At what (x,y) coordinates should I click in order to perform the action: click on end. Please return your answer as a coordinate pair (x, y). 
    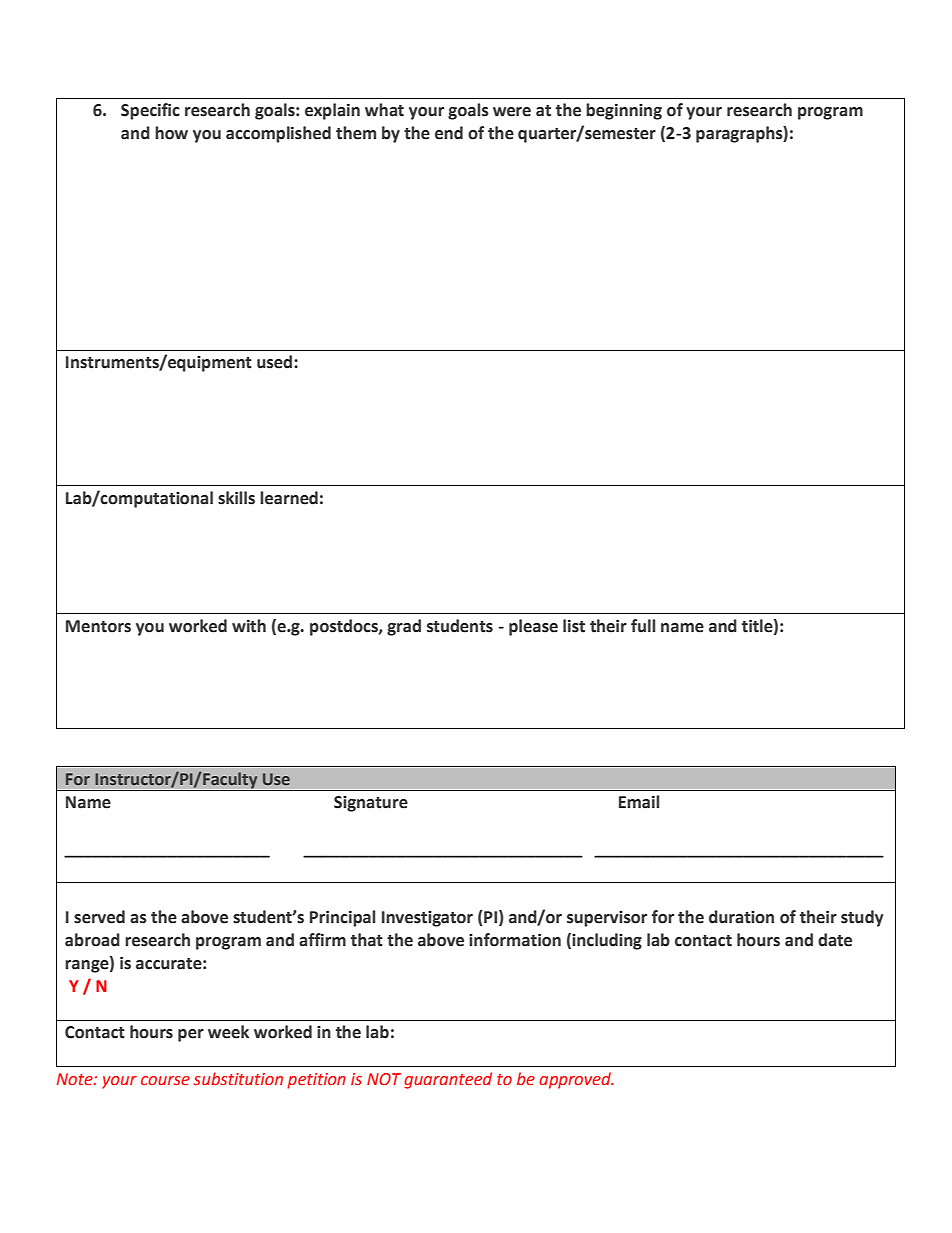
    Looking at the image, I should click on (449, 133).
